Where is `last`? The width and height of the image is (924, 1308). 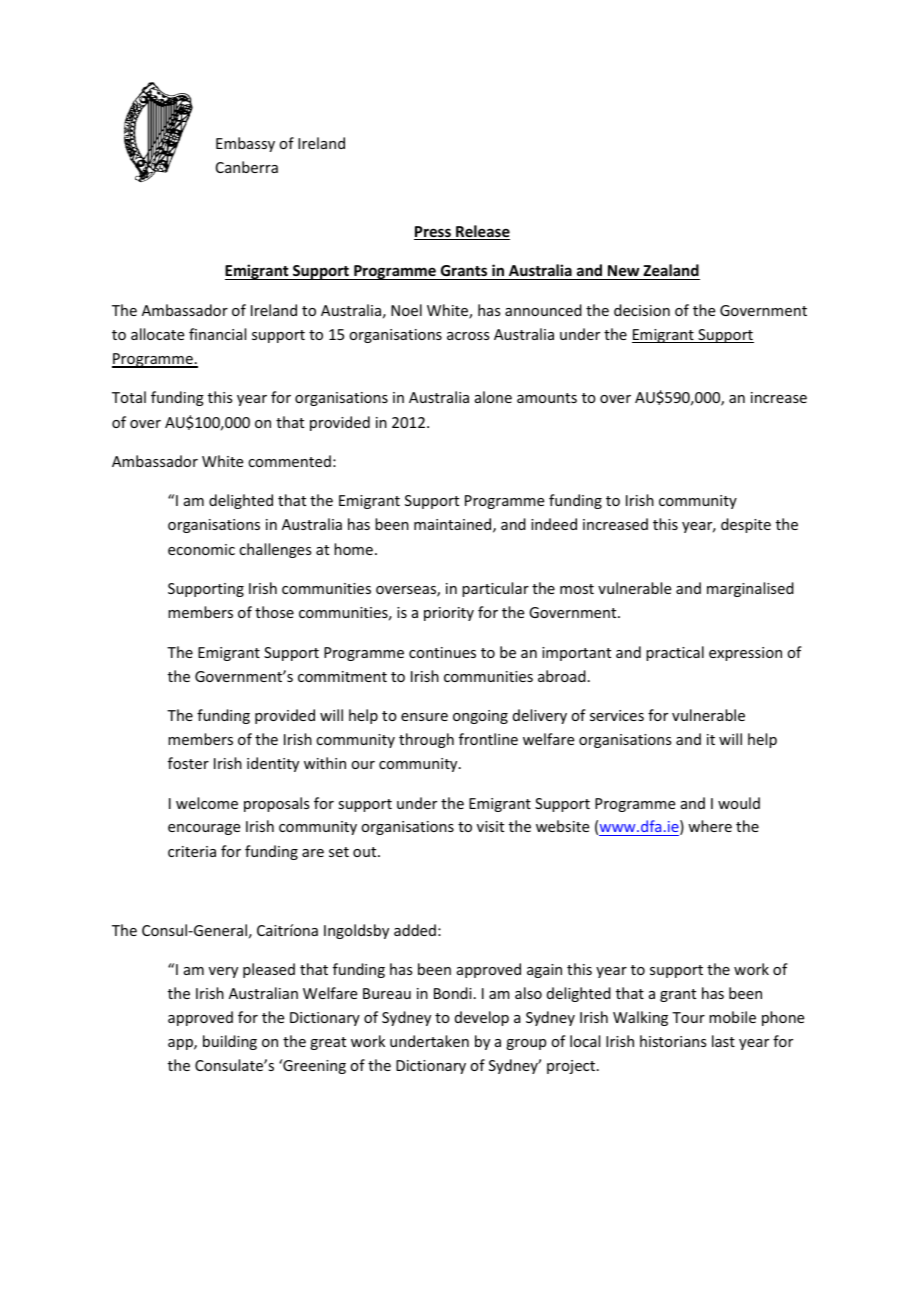 last is located at coordinates (723, 1041).
